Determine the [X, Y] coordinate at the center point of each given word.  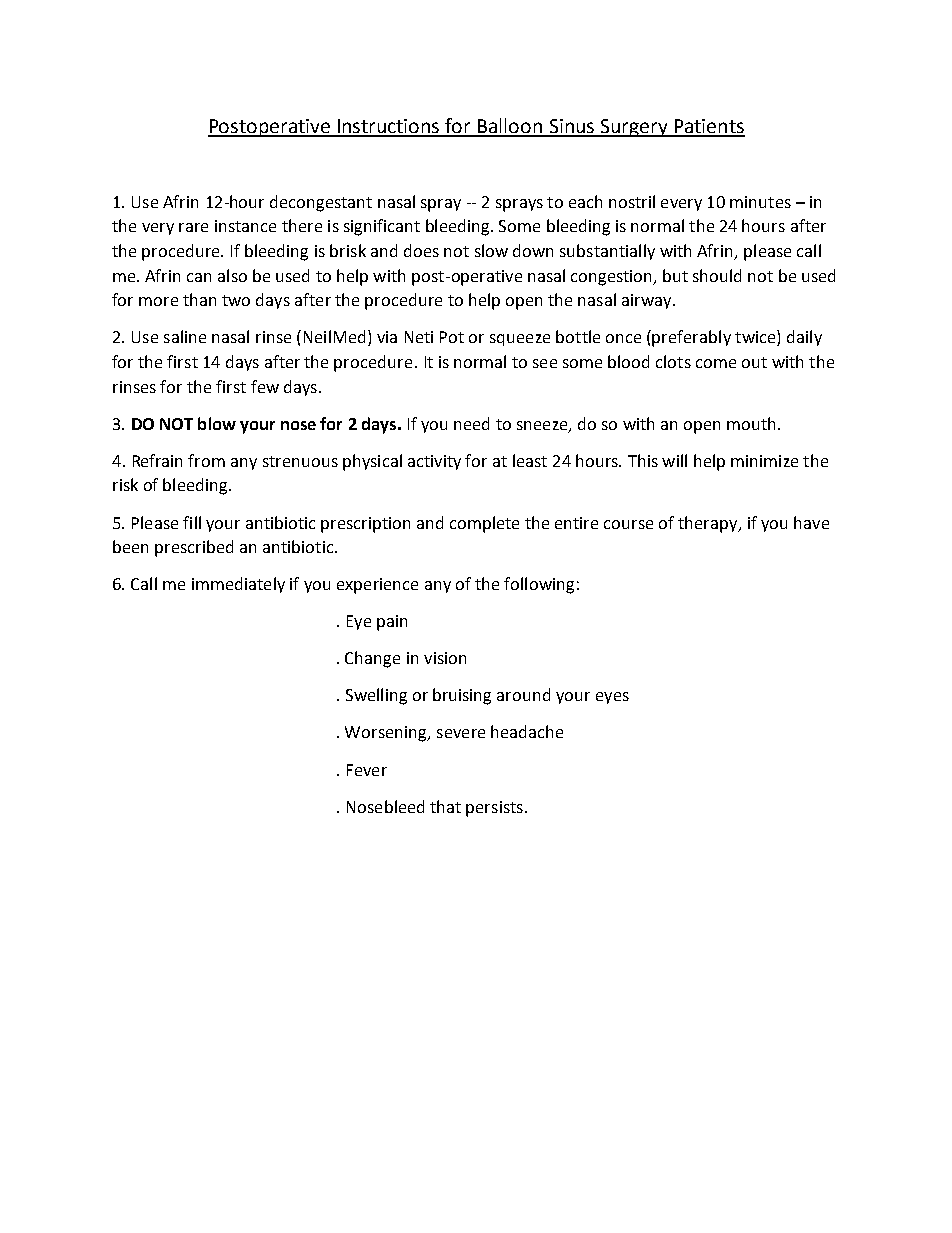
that [445, 806]
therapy [709, 524]
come [716, 363]
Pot [452, 337]
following [539, 585]
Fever [367, 770]
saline [185, 336]
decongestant [321, 203]
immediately [238, 585]
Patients [708, 127]
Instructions [388, 127]
